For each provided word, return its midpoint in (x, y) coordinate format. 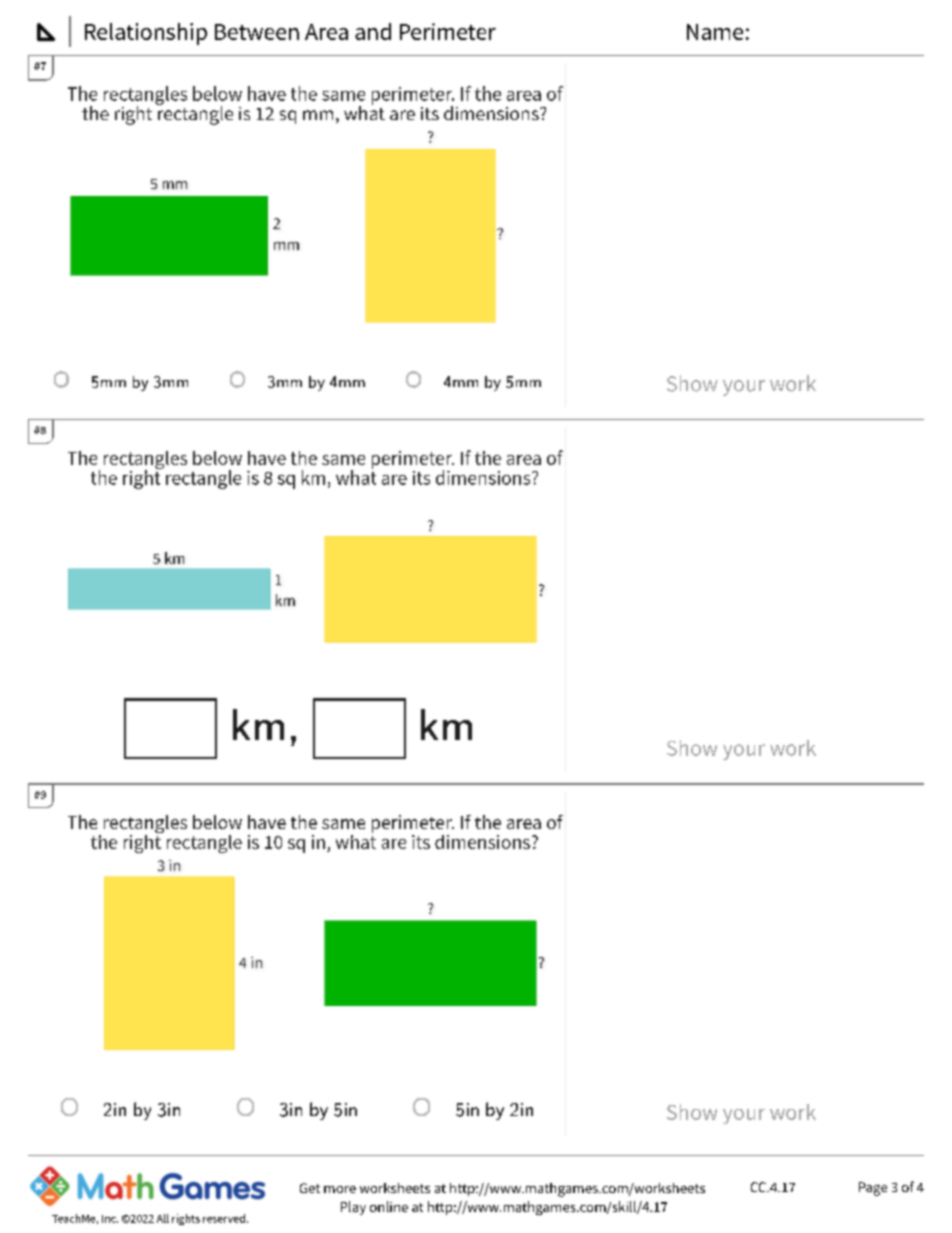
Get (310, 1188)
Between (257, 32)
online (389, 1206)
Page (873, 1189)
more (340, 1189)
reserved (224, 1218)
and (373, 31)
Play (353, 1208)
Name (715, 32)
